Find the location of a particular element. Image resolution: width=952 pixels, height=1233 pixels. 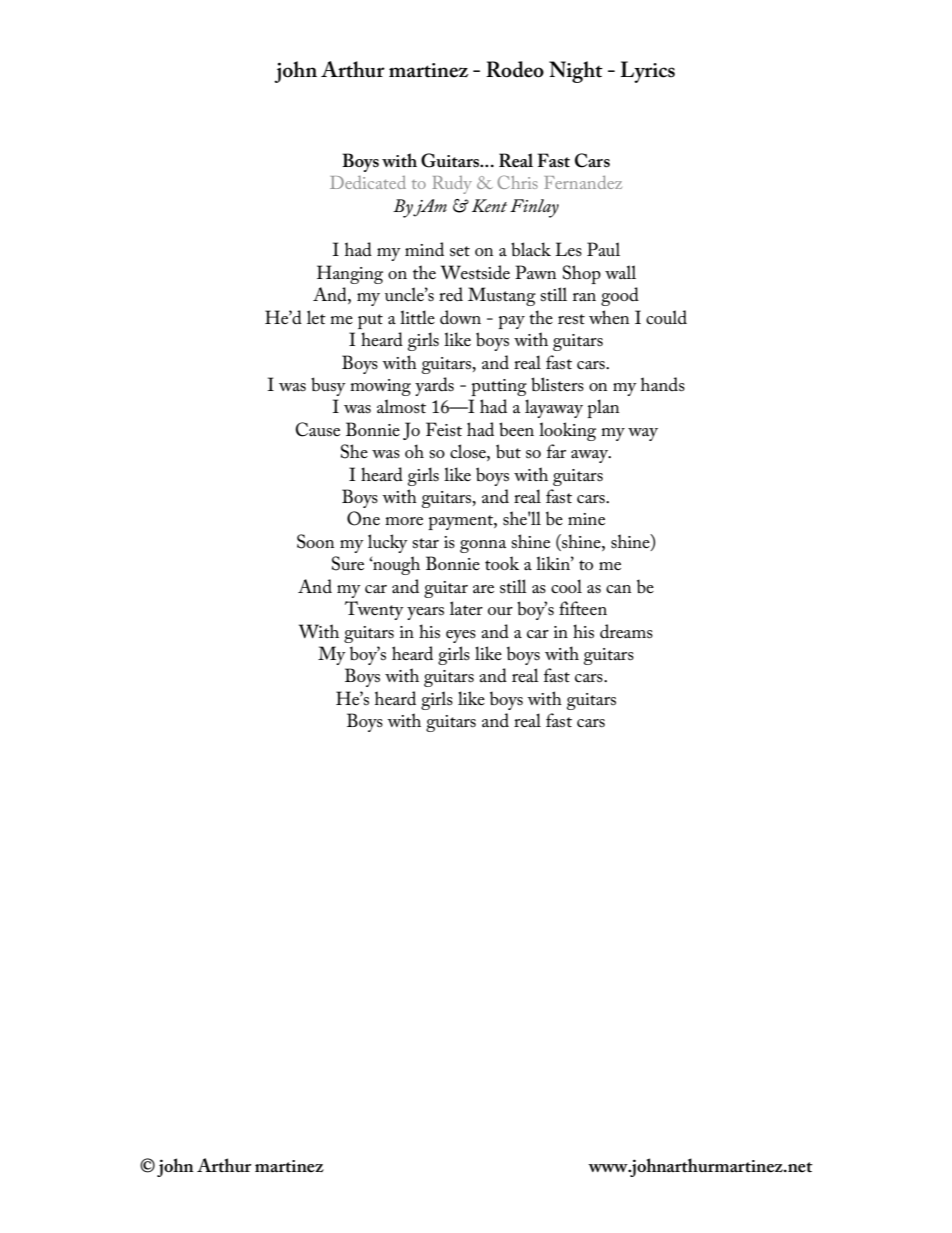

Rodeo is located at coordinates (515, 69).
